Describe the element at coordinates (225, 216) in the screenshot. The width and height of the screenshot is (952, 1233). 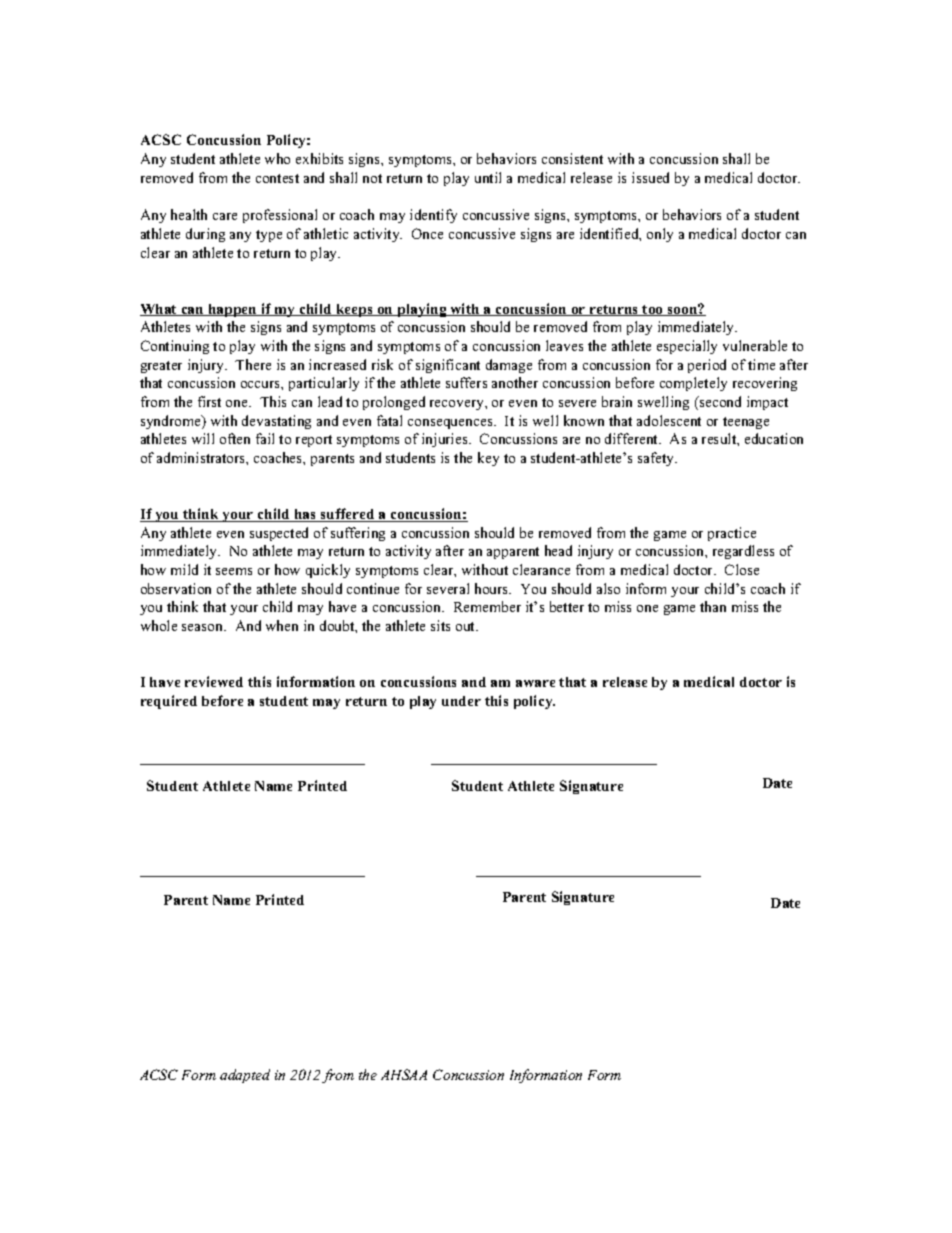
I see `care` at that location.
